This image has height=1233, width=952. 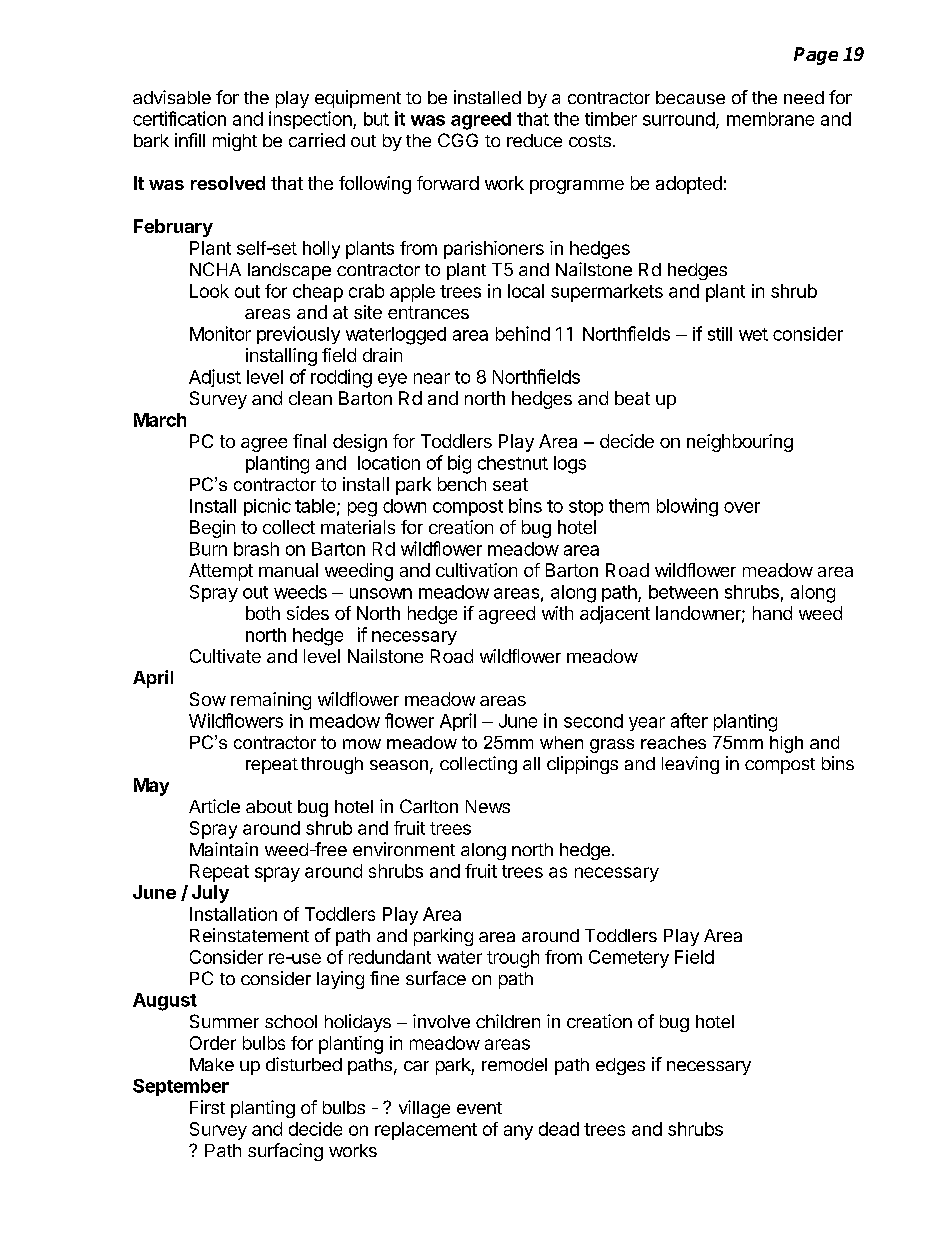 What do you see at coordinates (207, 1107) in the image?
I see `First` at bounding box center [207, 1107].
